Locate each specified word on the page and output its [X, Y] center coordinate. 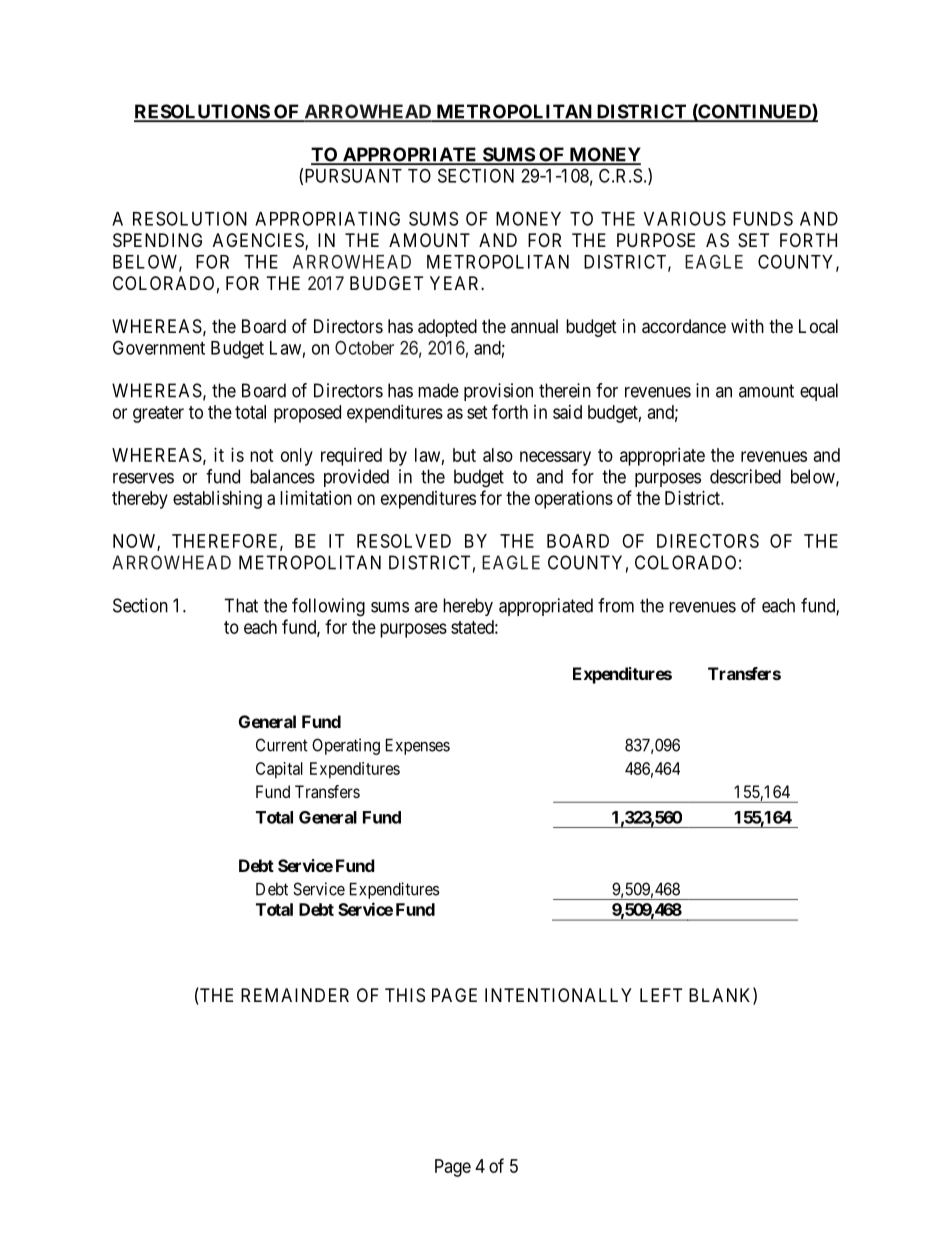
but [464, 455]
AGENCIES [259, 241]
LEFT [661, 995]
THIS [405, 995]
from [616, 605]
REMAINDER [295, 995]
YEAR [456, 283]
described [745, 476]
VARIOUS [685, 218]
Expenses [418, 747]
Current [282, 745]
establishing [217, 500]
